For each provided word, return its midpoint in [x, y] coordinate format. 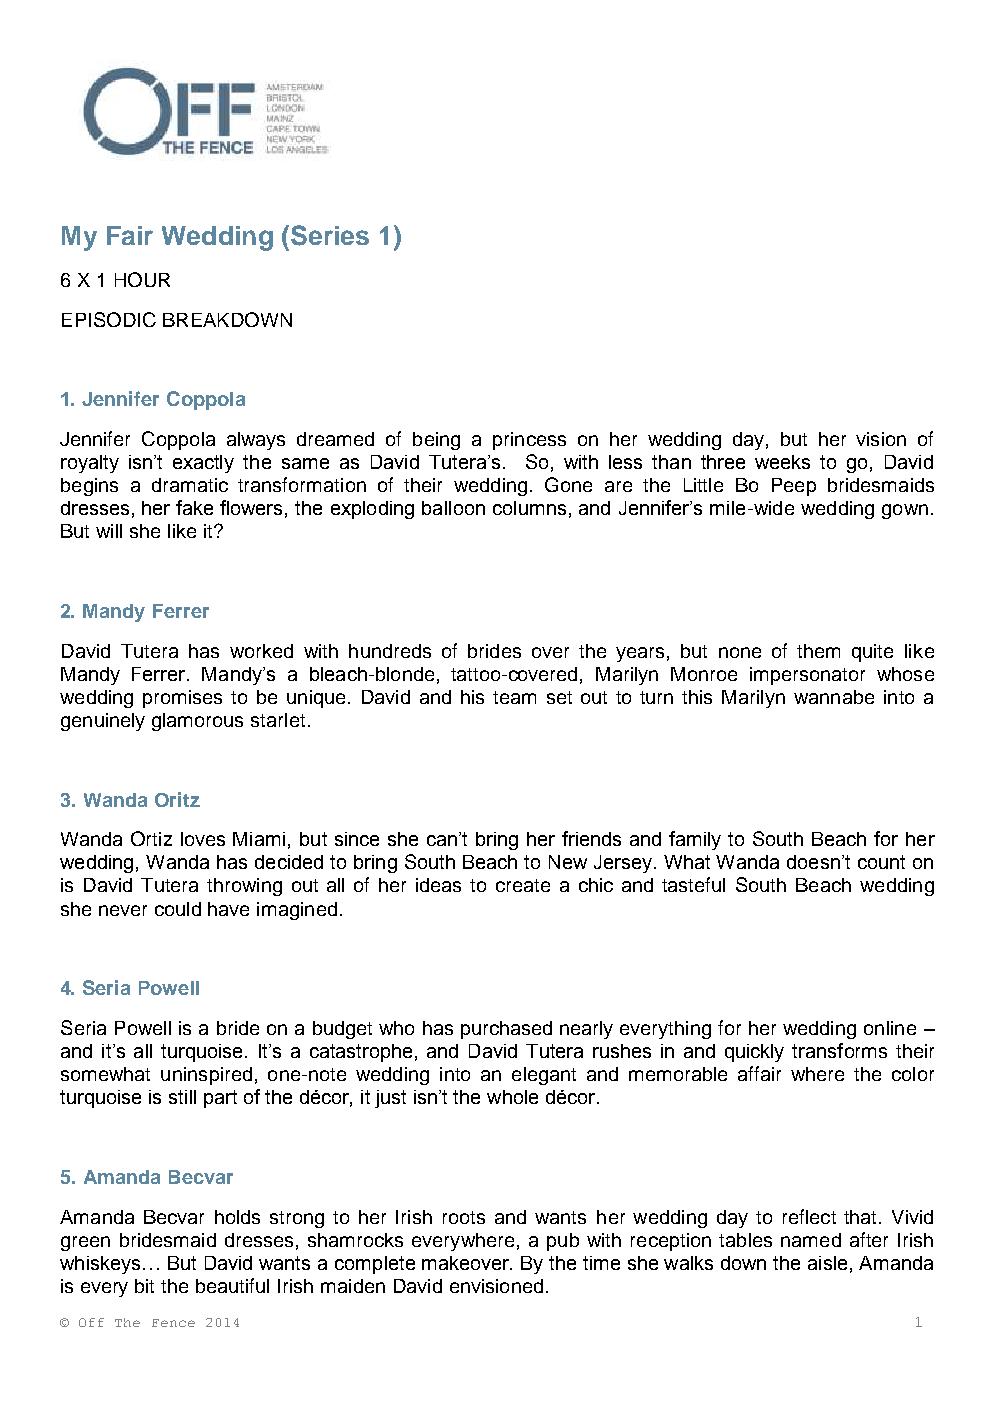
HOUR [142, 279]
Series [330, 235]
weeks [782, 462]
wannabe [834, 697]
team [514, 697]
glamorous [197, 722]
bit [144, 1286]
